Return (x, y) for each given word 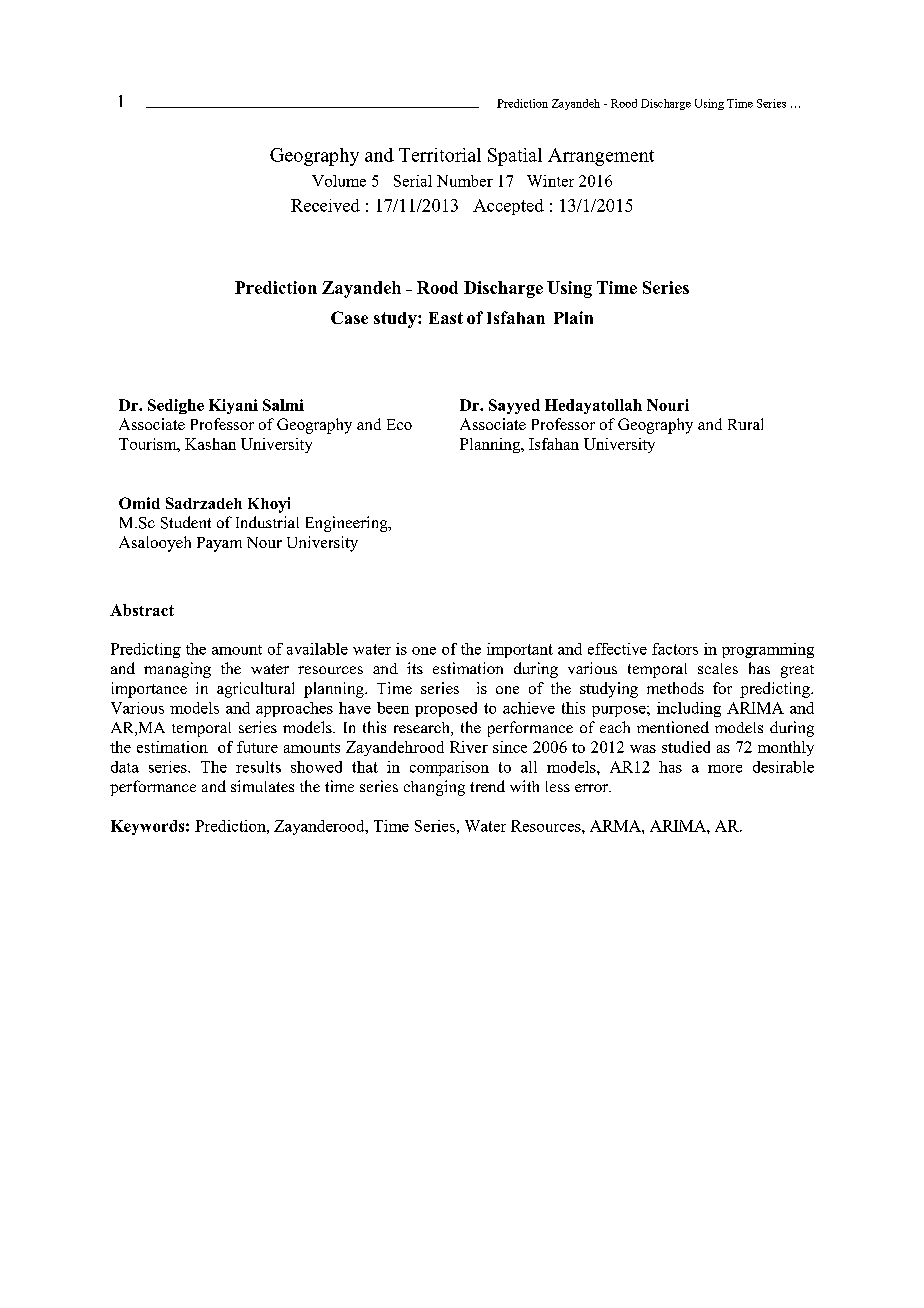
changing (434, 788)
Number (465, 181)
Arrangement (601, 157)
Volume (339, 181)
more (725, 769)
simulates (262, 786)
